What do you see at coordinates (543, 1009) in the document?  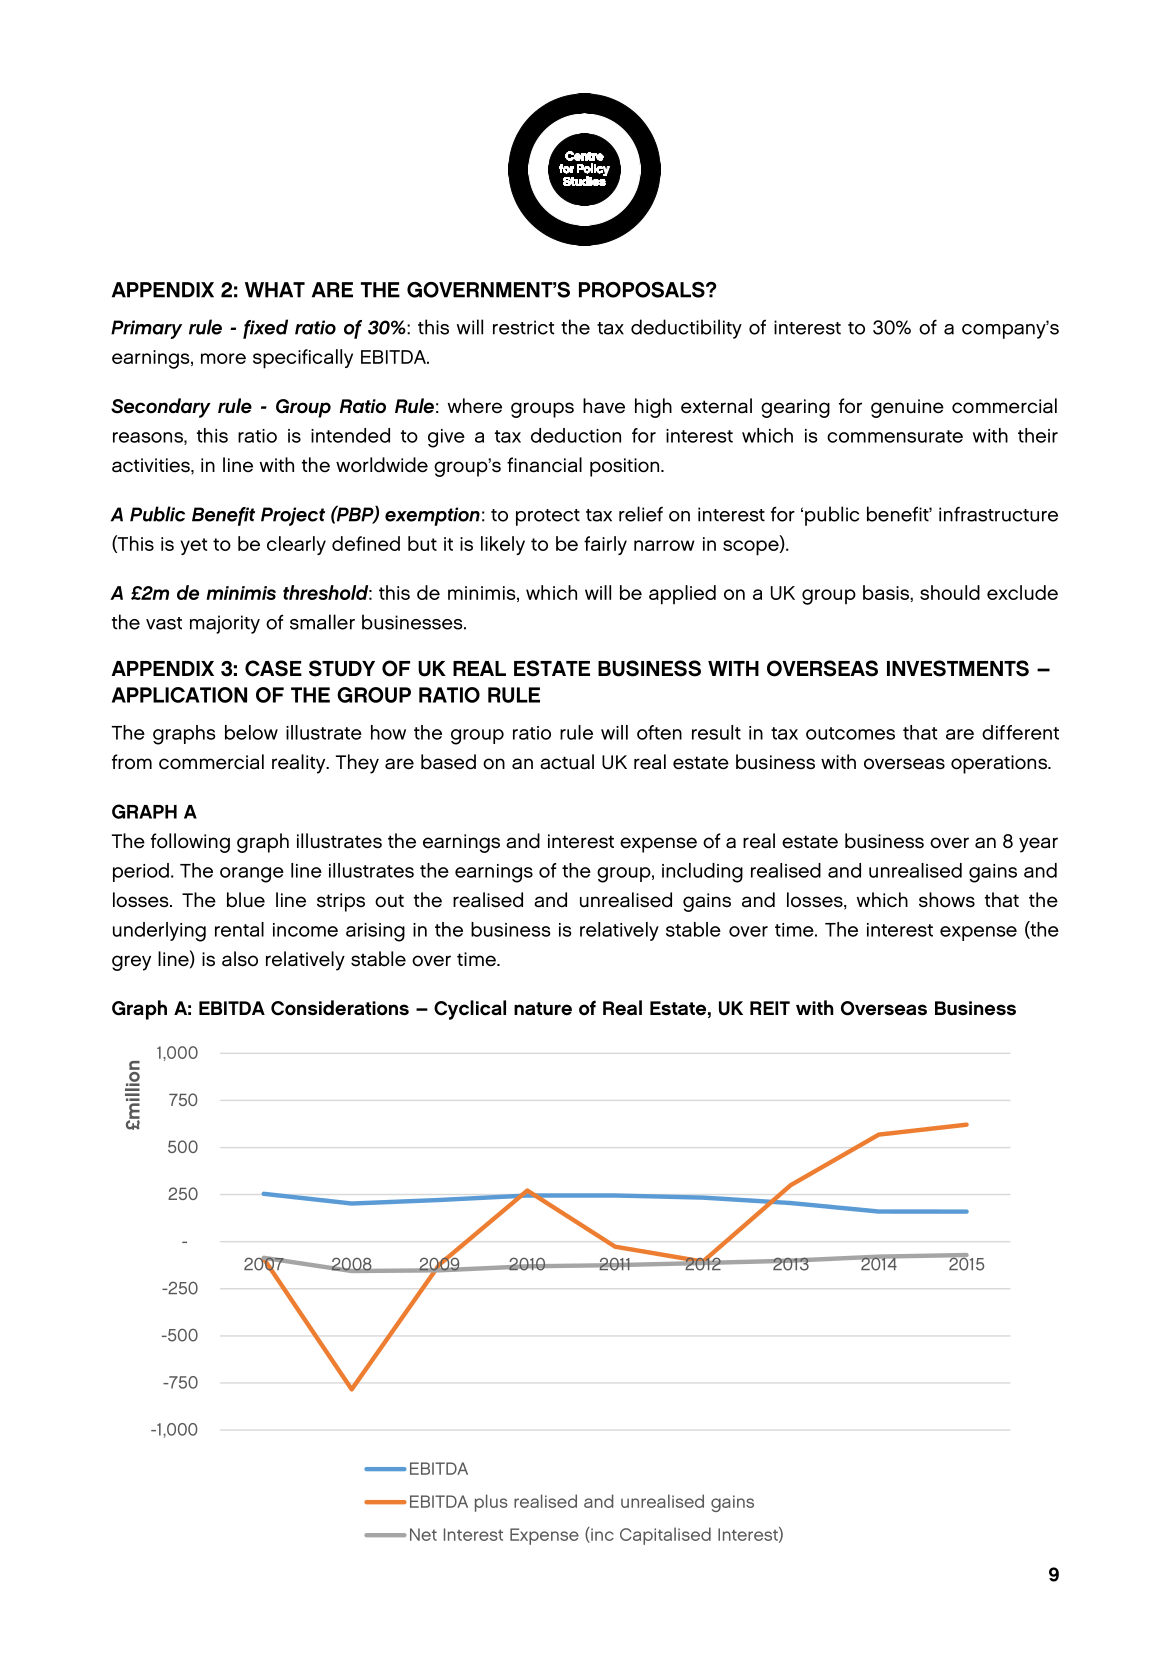 I see `nature` at bounding box center [543, 1009].
